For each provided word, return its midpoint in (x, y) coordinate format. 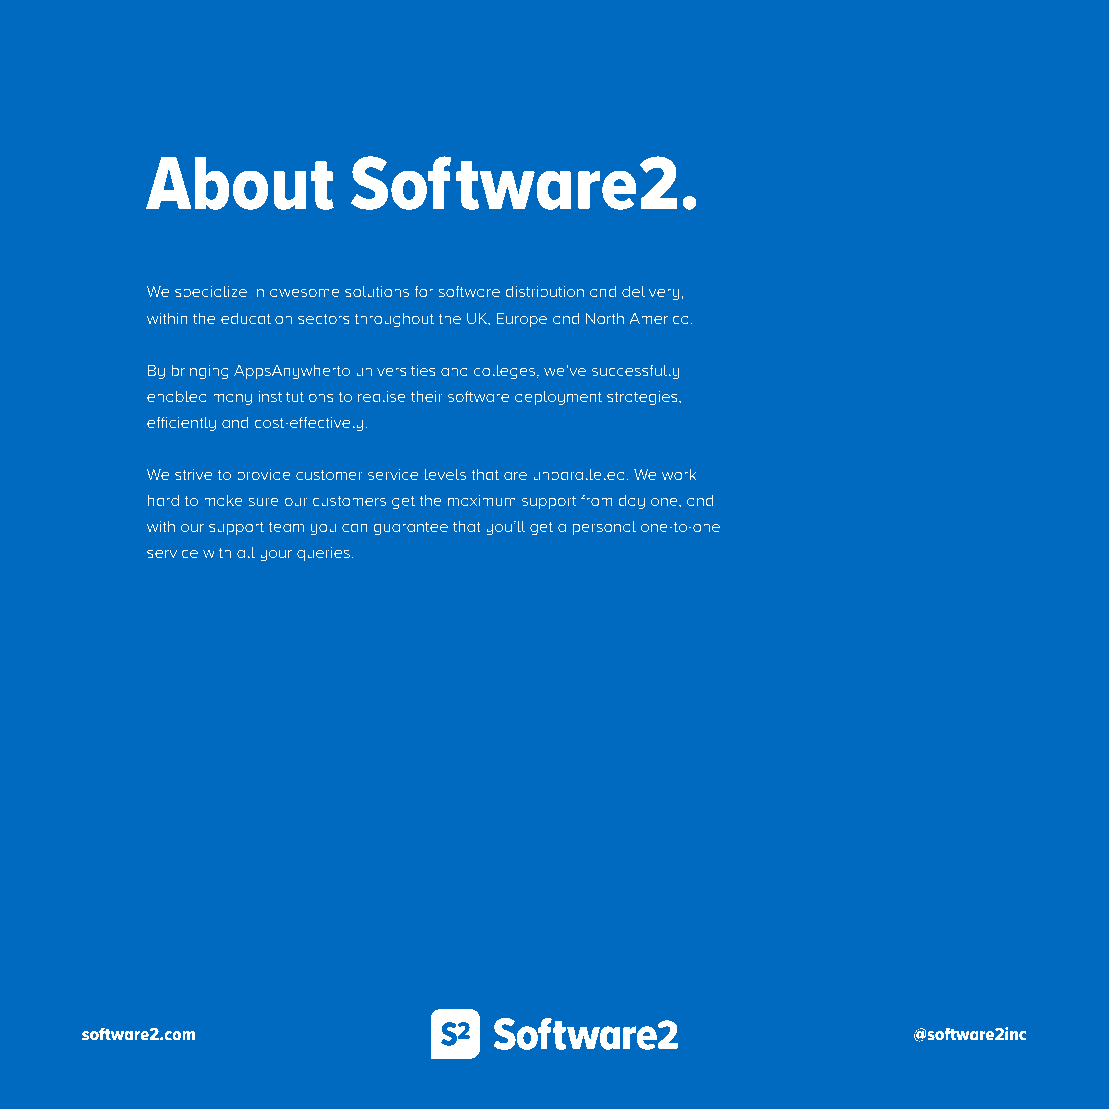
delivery (652, 293)
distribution (545, 291)
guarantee (411, 528)
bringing (200, 372)
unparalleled (579, 476)
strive (193, 474)
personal (604, 528)
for (423, 291)
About (240, 183)
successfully (635, 372)
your (276, 555)
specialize (211, 293)
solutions (377, 291)
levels (445, 474)
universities (395, 370)
